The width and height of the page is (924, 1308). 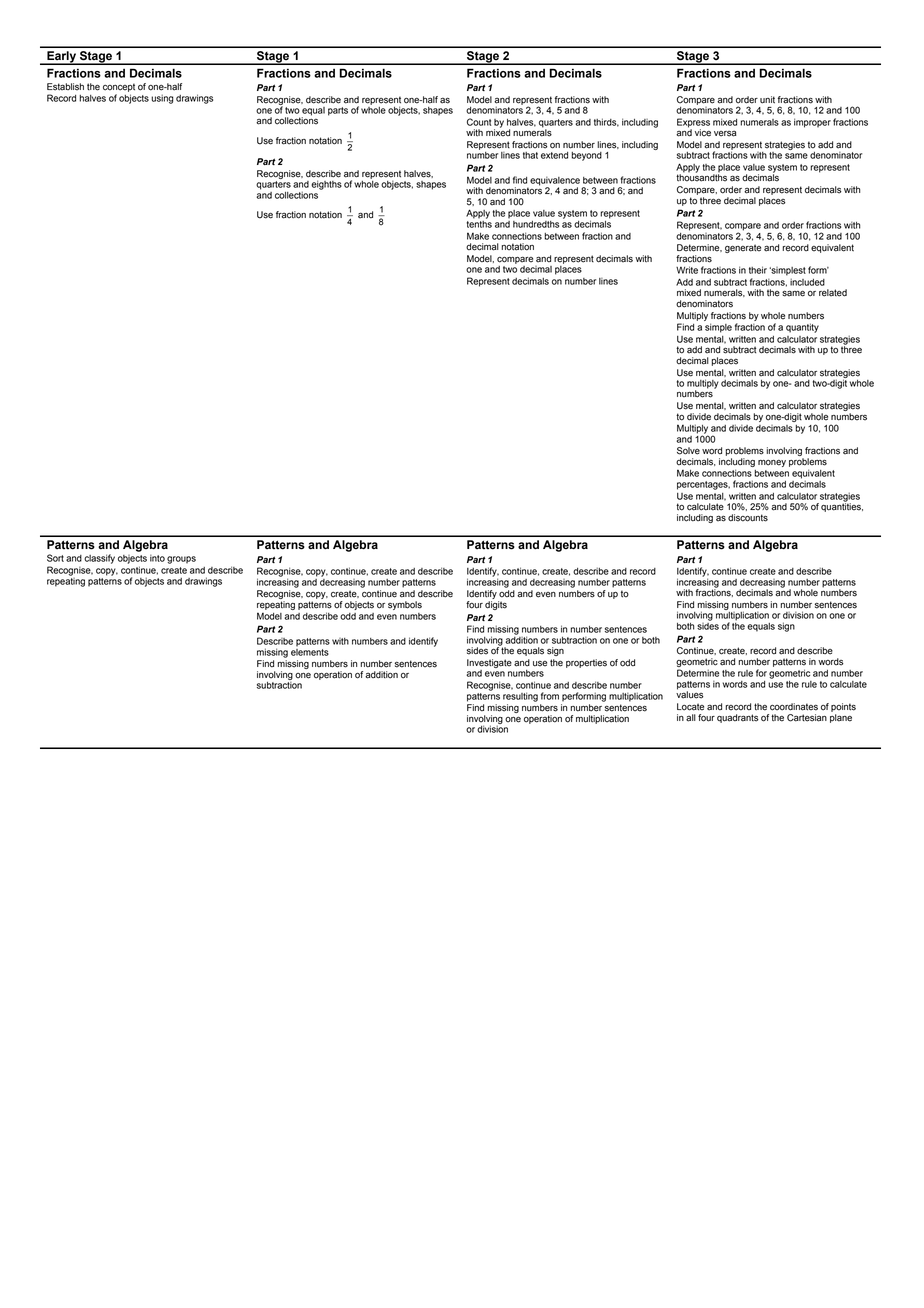 I want to click on their, so click(x=758, y=270).
